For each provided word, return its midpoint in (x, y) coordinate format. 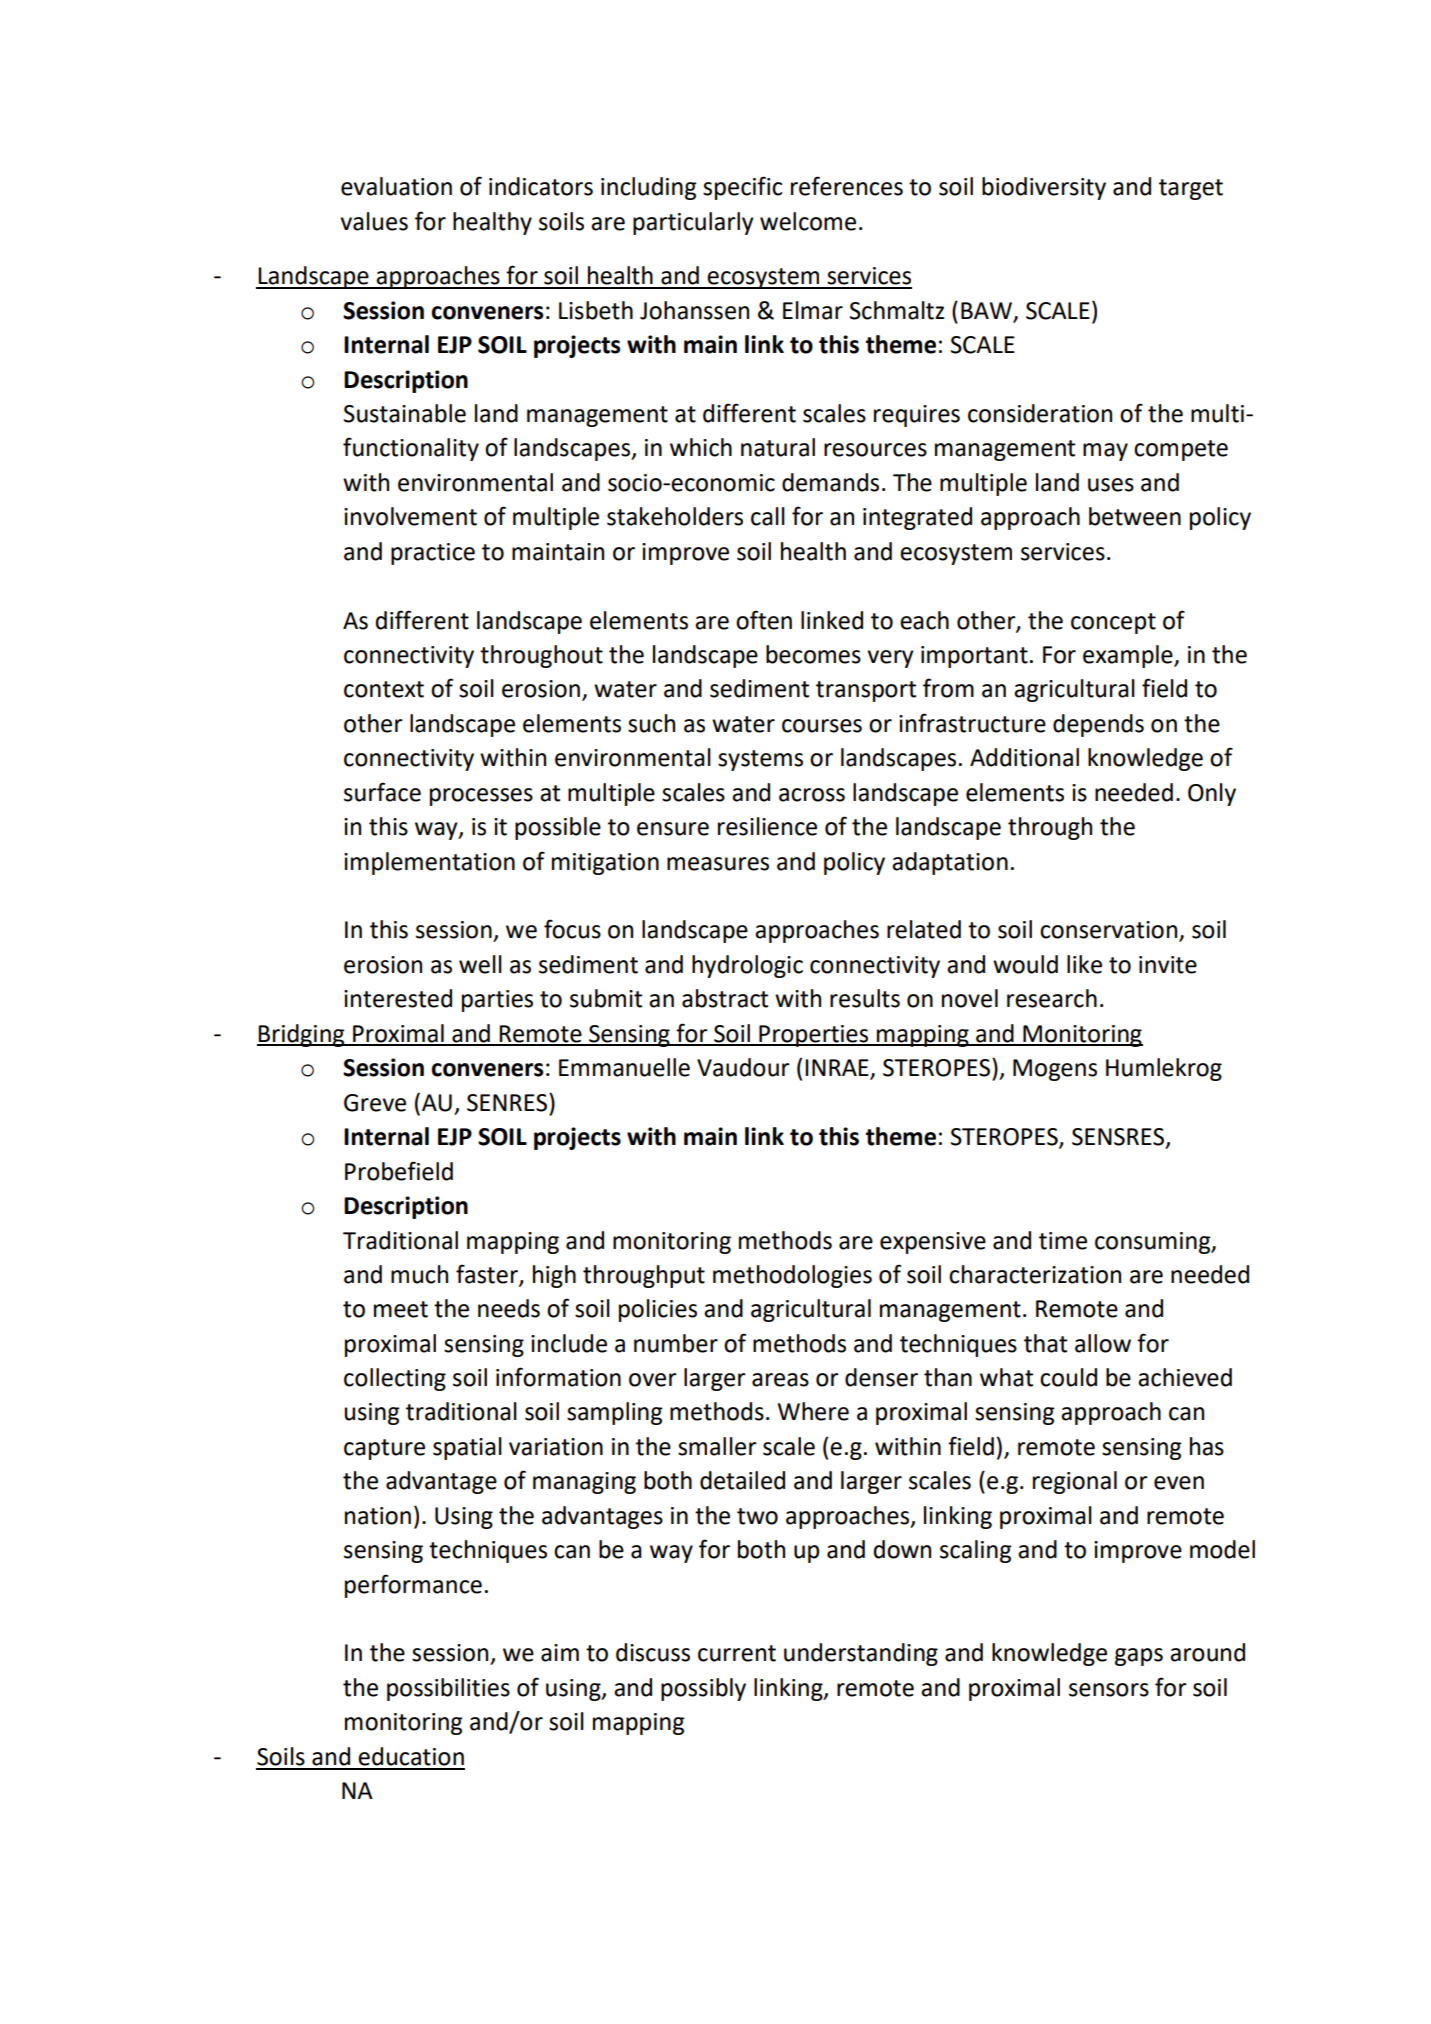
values (374, 221)
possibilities (448, 1689)
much (419, 1274)
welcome (808, 221)
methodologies (792, 1276)
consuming (1154, 1243)
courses (822, 726)
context (384, 689)
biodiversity (1044, 188)
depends (1098, 725)
